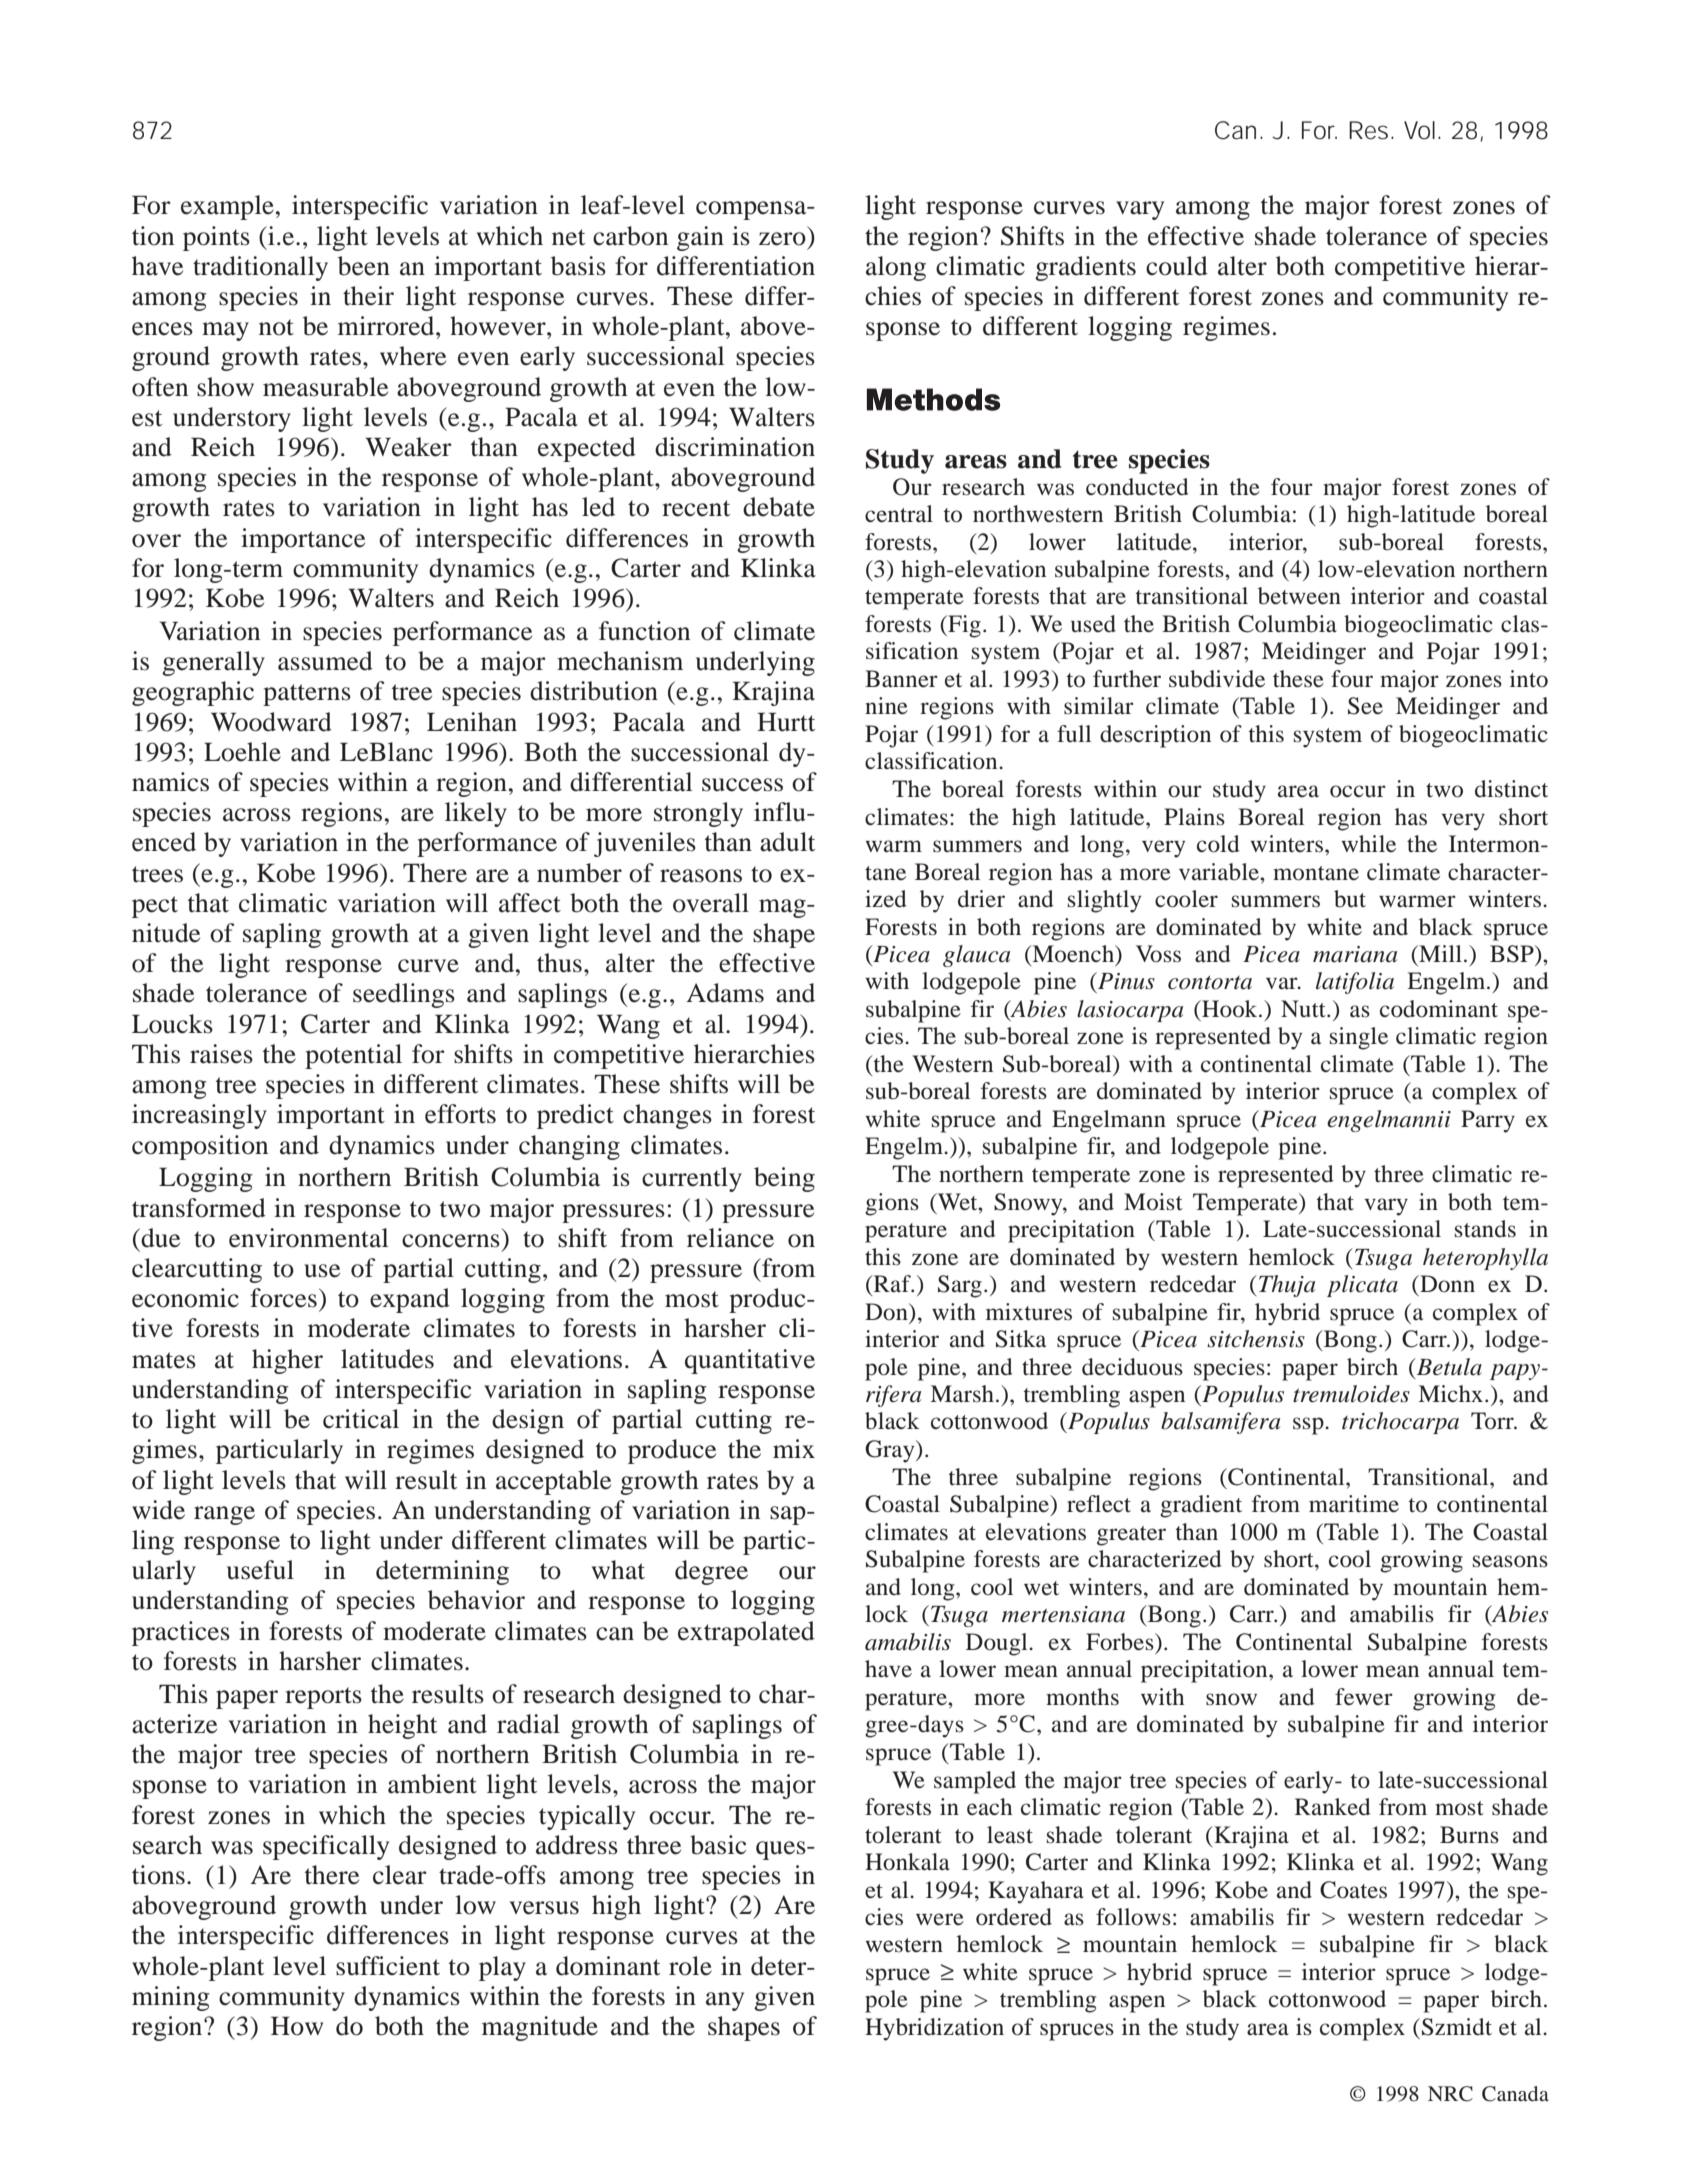  What do you see at coordinates (725, 2001) in the image?
I see `any` at bounding box center [725, 2001].
